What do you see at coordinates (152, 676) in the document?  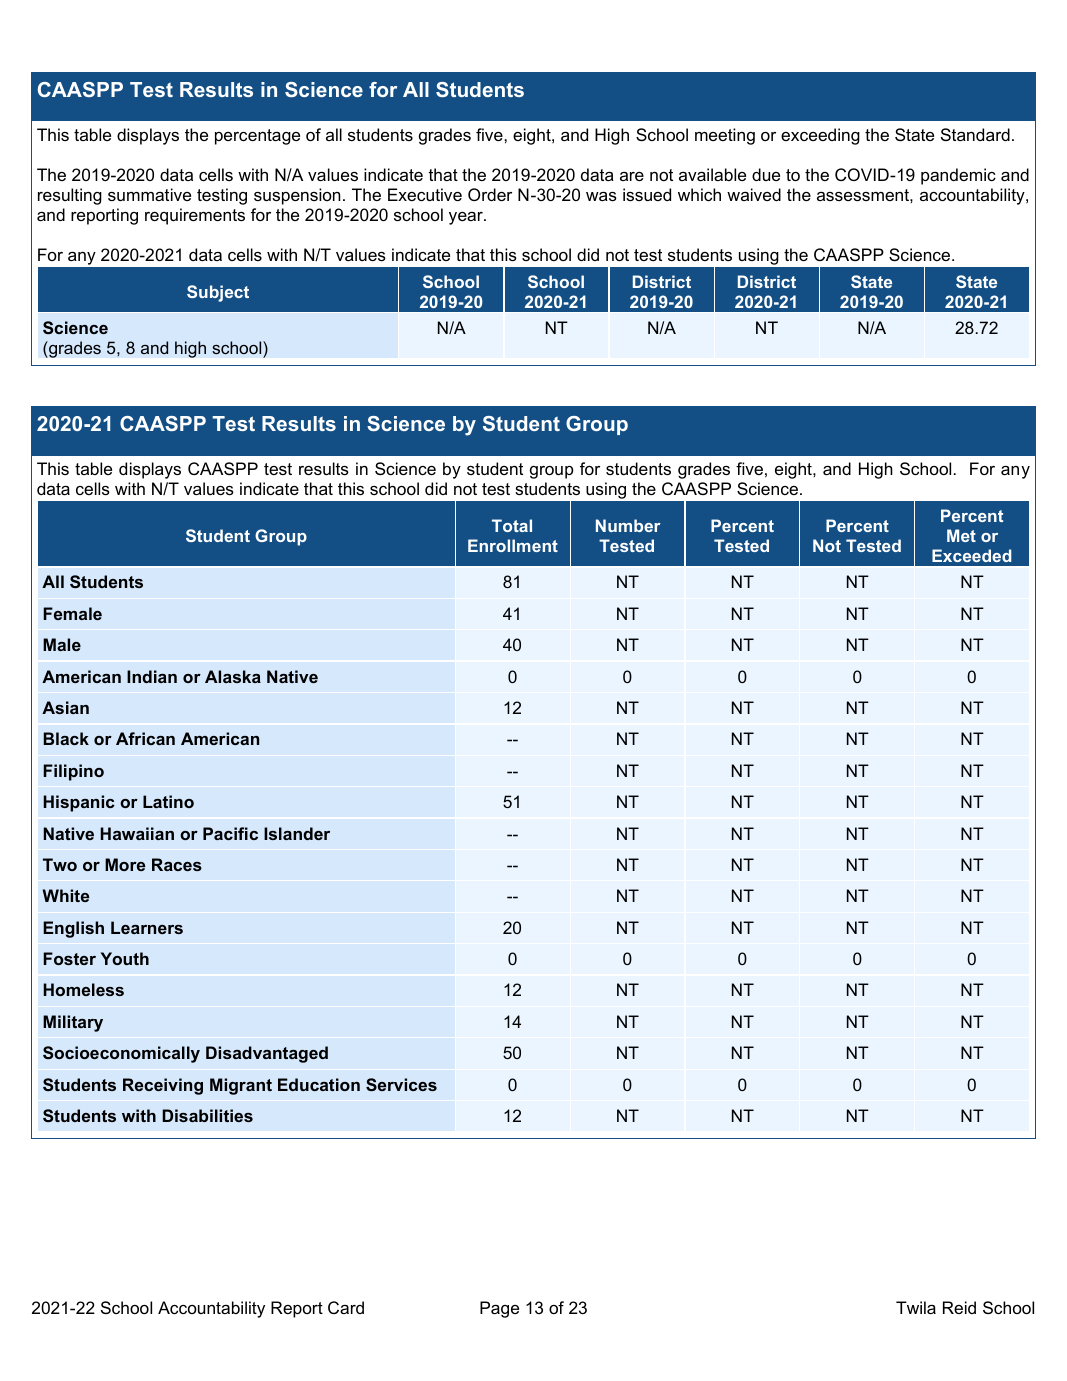 I see `Indian` at bounding box center [152, 676].
